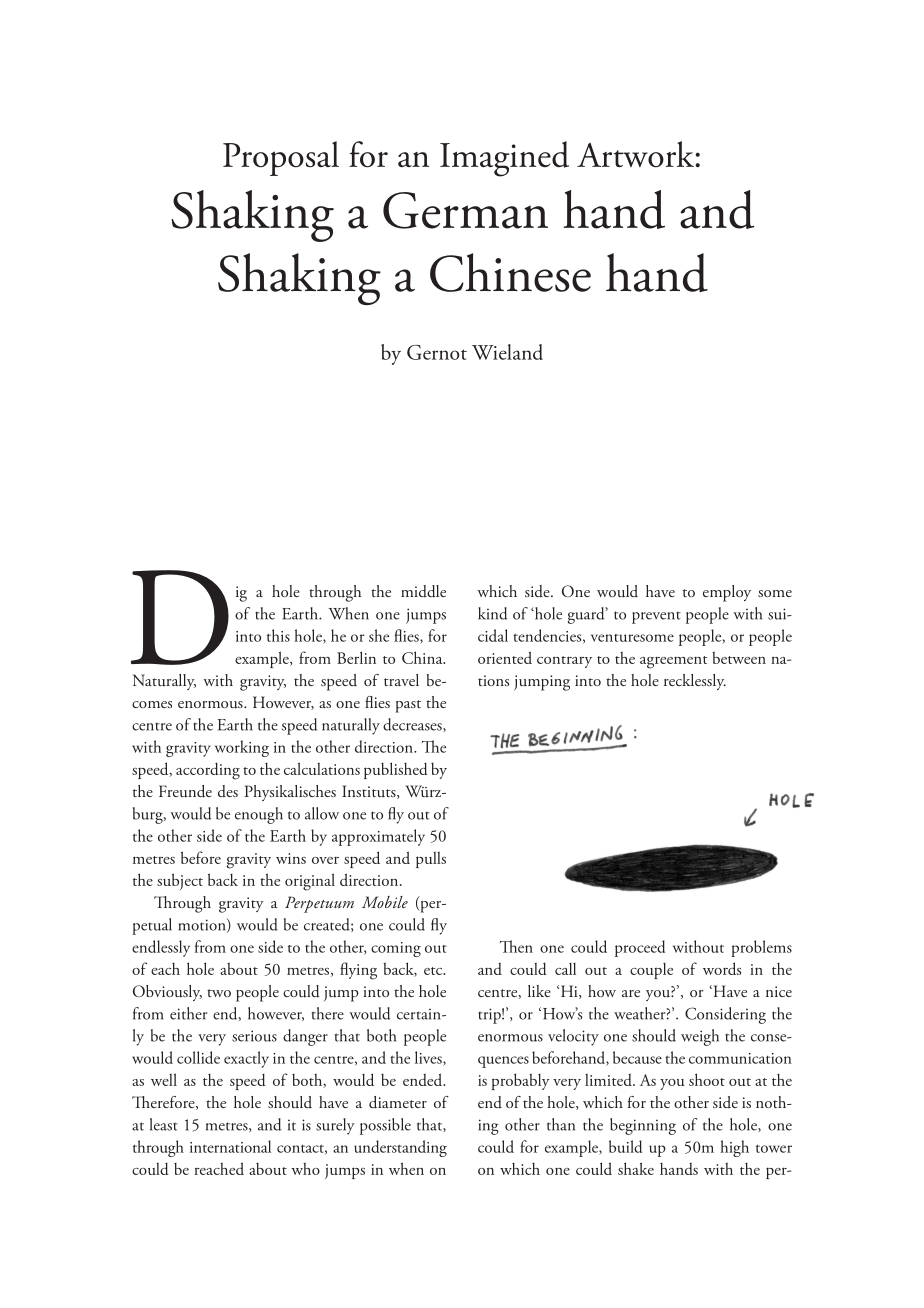 The width and height of the image is (924, 1308). I want to click on international, so click(230, 1146).
